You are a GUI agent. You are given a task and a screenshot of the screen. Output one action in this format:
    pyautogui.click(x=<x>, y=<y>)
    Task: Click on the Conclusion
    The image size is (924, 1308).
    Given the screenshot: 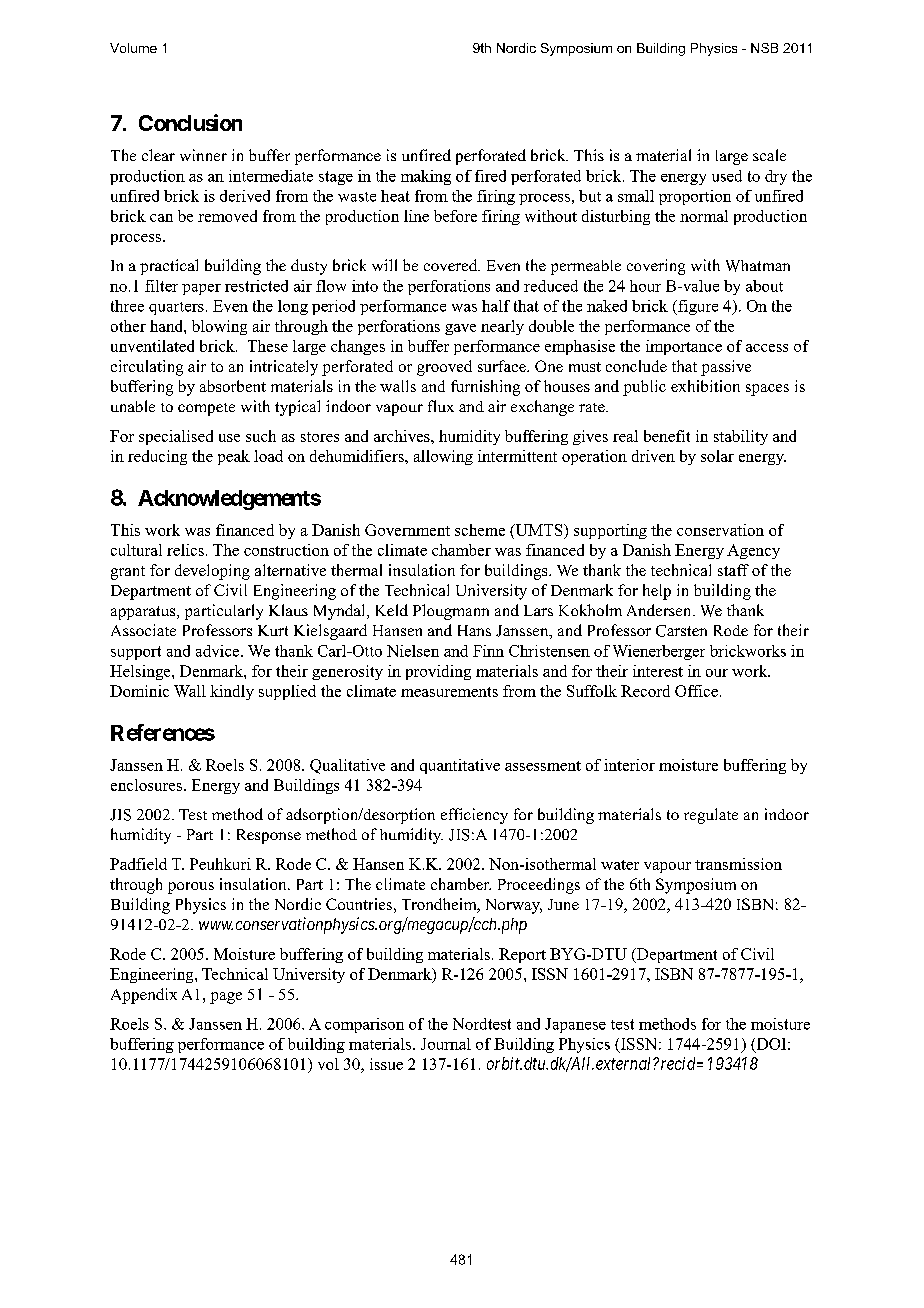 What is the action you would take?
    pyautogui.click(x=190, y=122)
